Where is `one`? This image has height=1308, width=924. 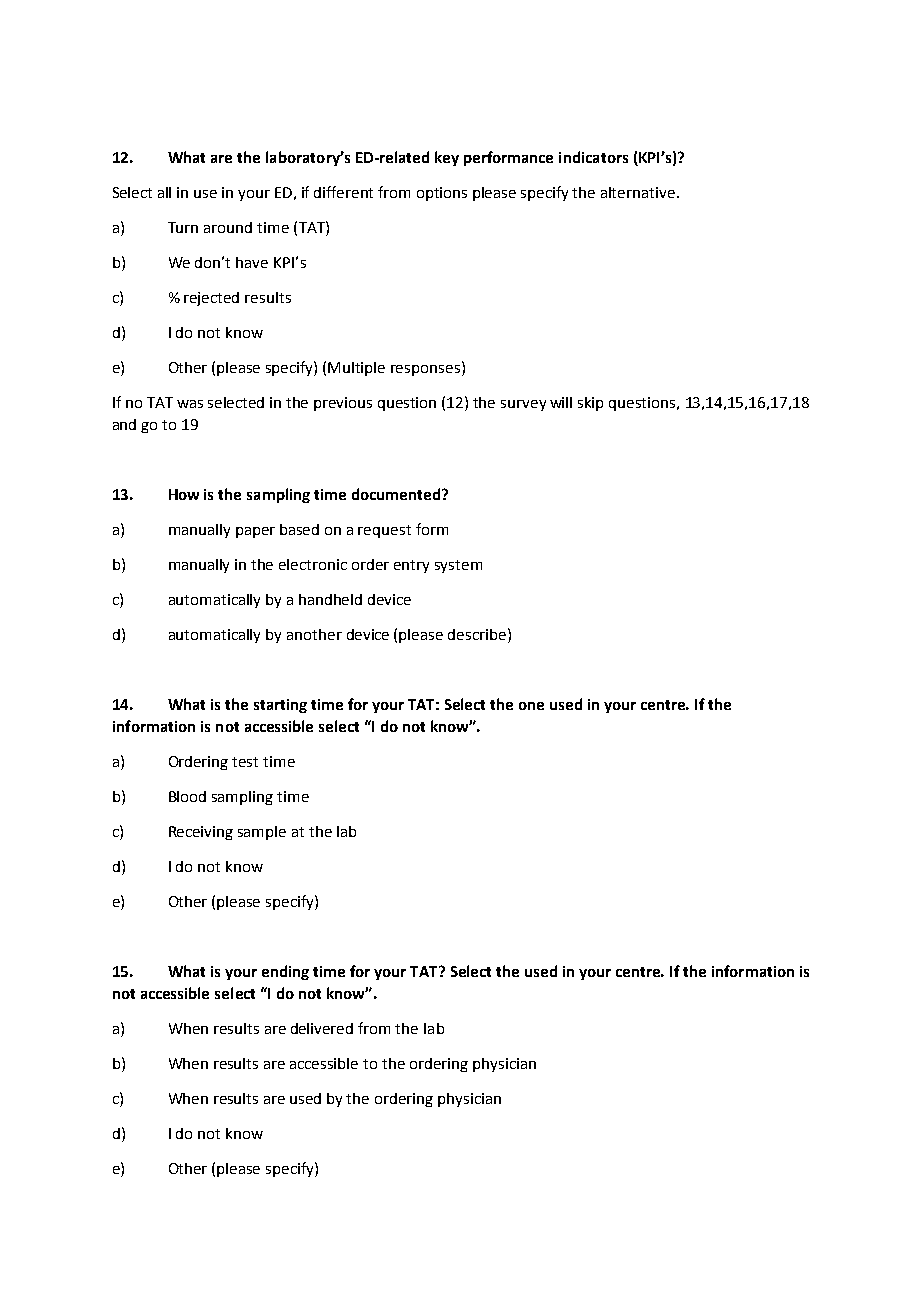
one is located at coordinates (531, 706).
